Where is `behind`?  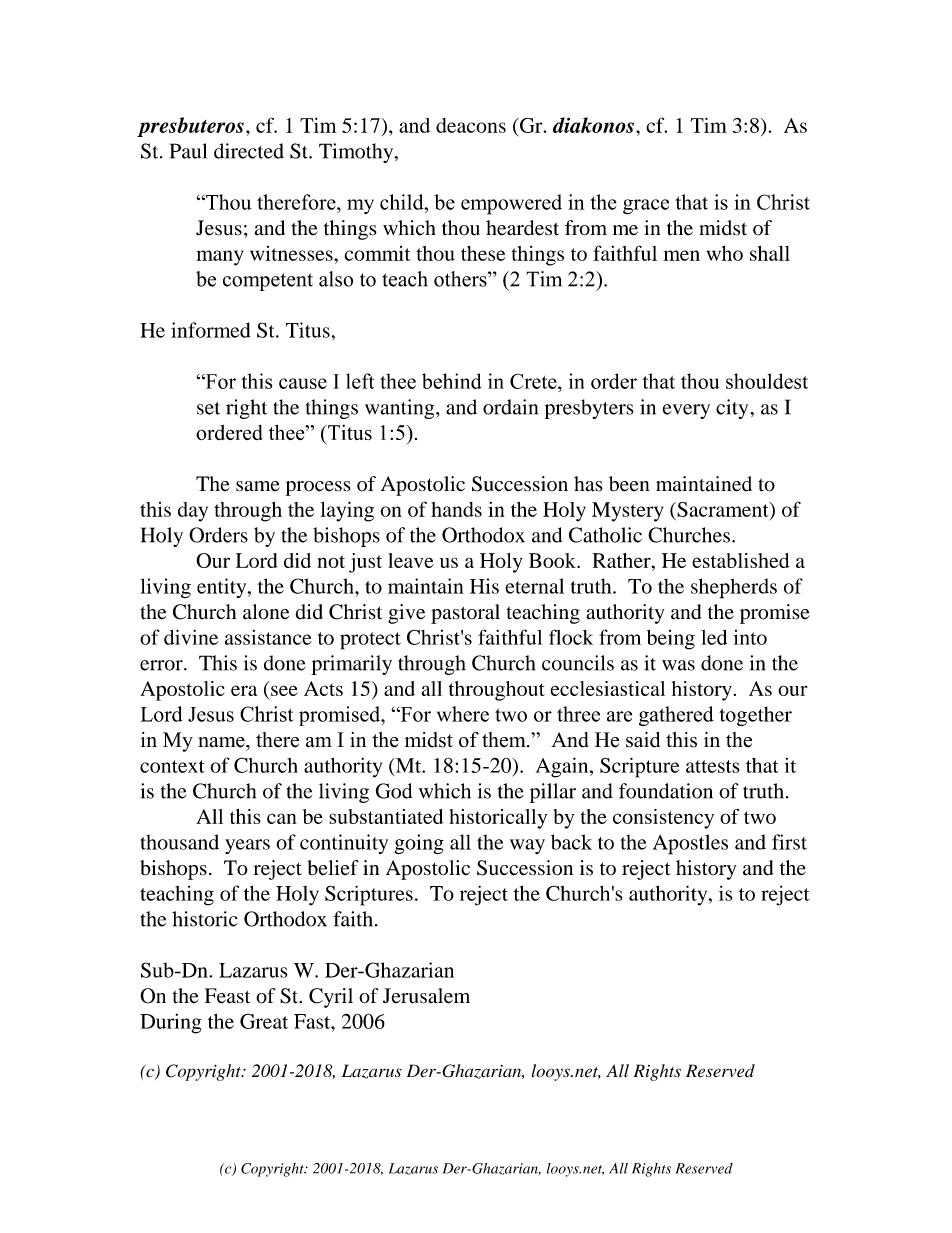 behind is located at coordinates (452, 381).
